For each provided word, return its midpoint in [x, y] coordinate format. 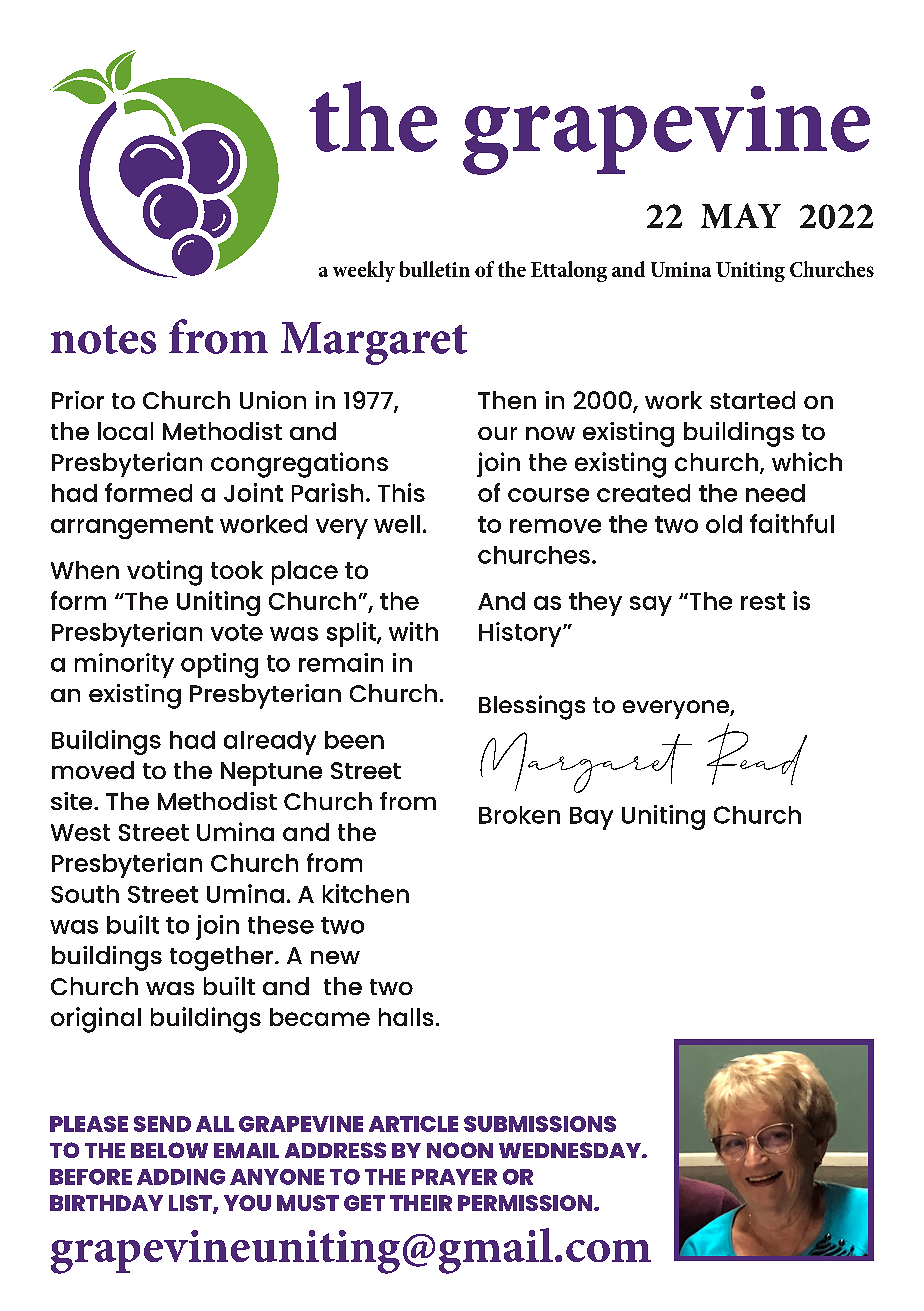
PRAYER [454, 1177]
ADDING [181, 1177]
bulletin [435, 269]
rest [763, 601]
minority [124, 665]
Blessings [532, 707]
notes [103, 339]
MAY [741, 215]
